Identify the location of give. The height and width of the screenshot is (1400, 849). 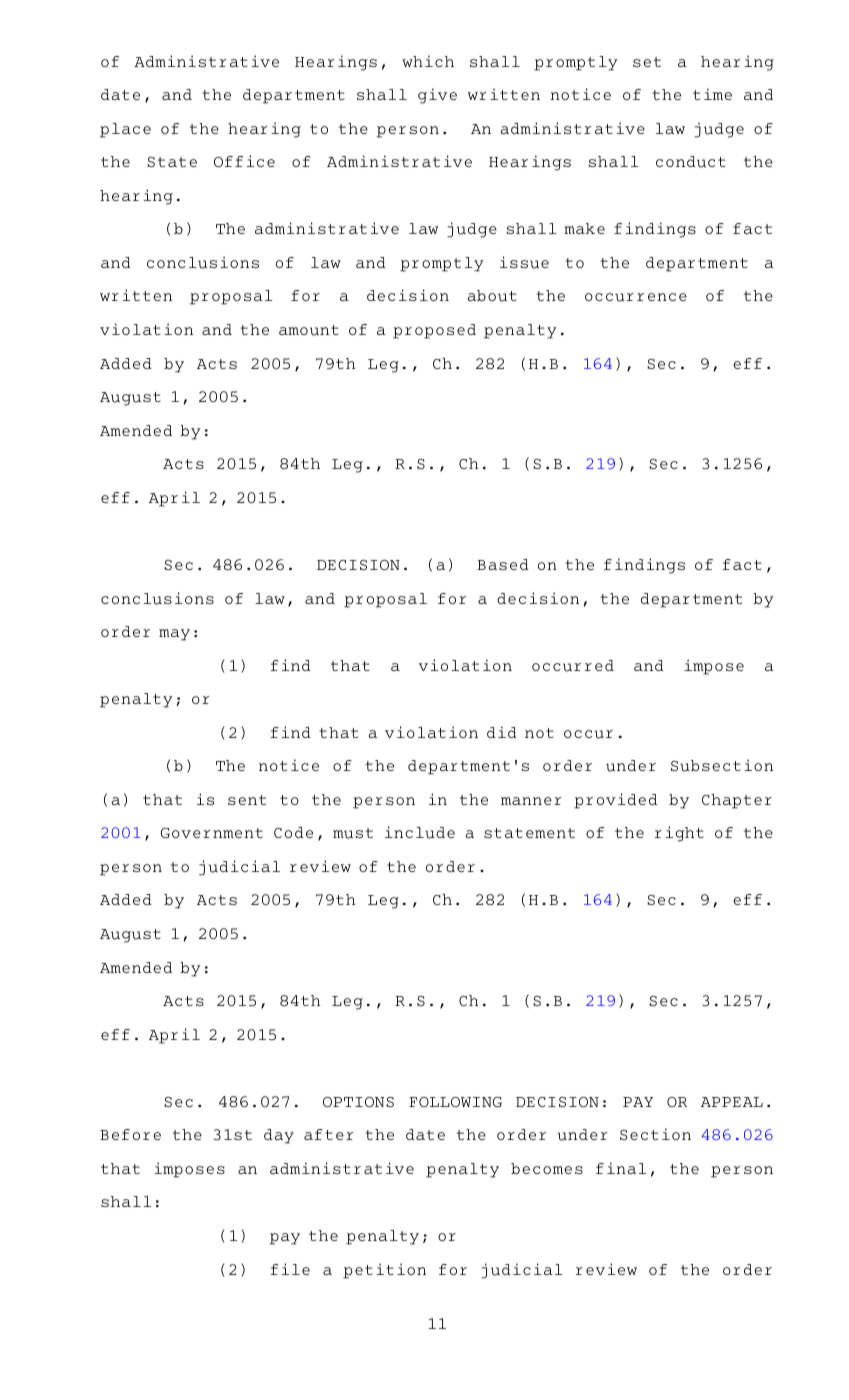
(437, 96).
